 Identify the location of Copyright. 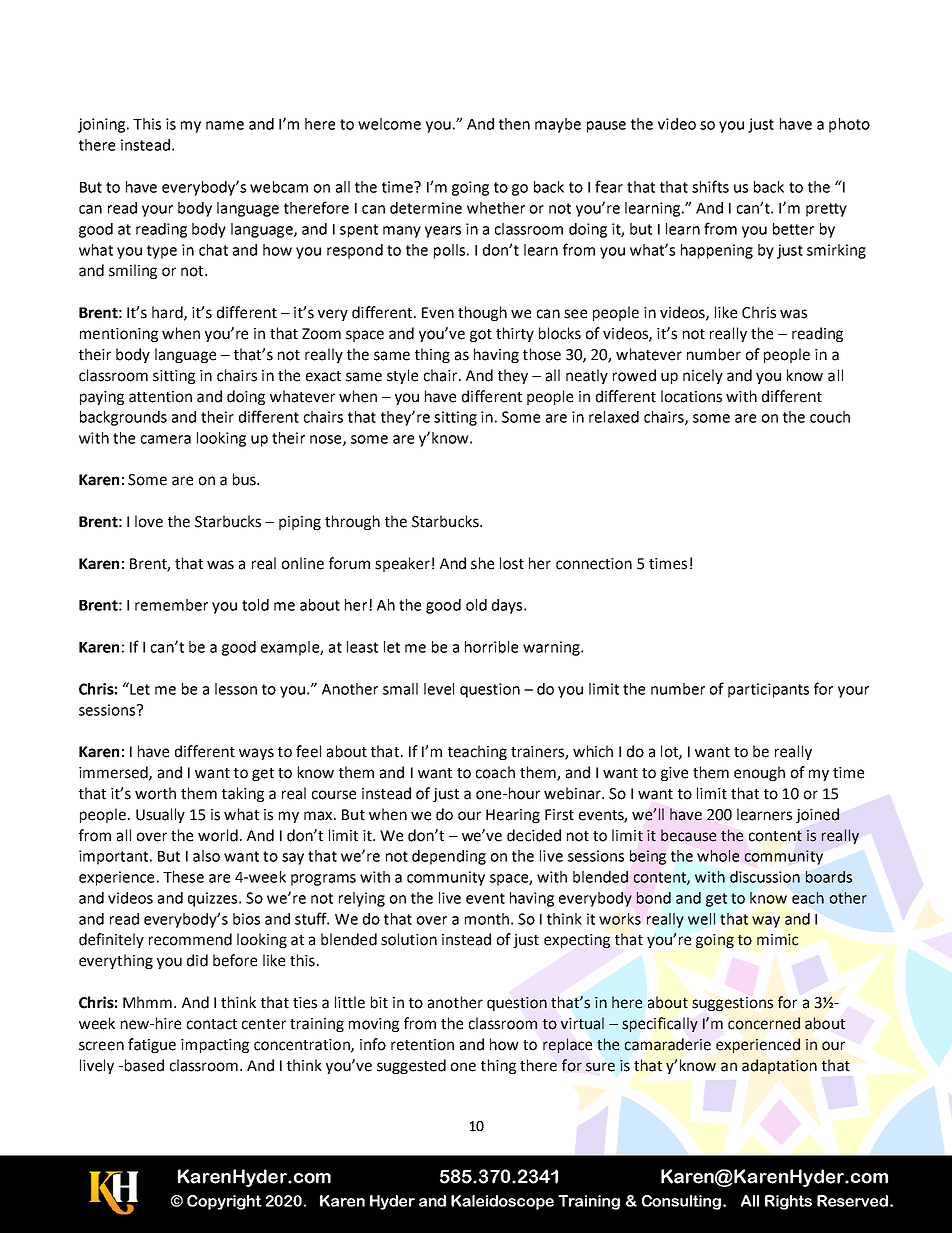
(224, 1202).
